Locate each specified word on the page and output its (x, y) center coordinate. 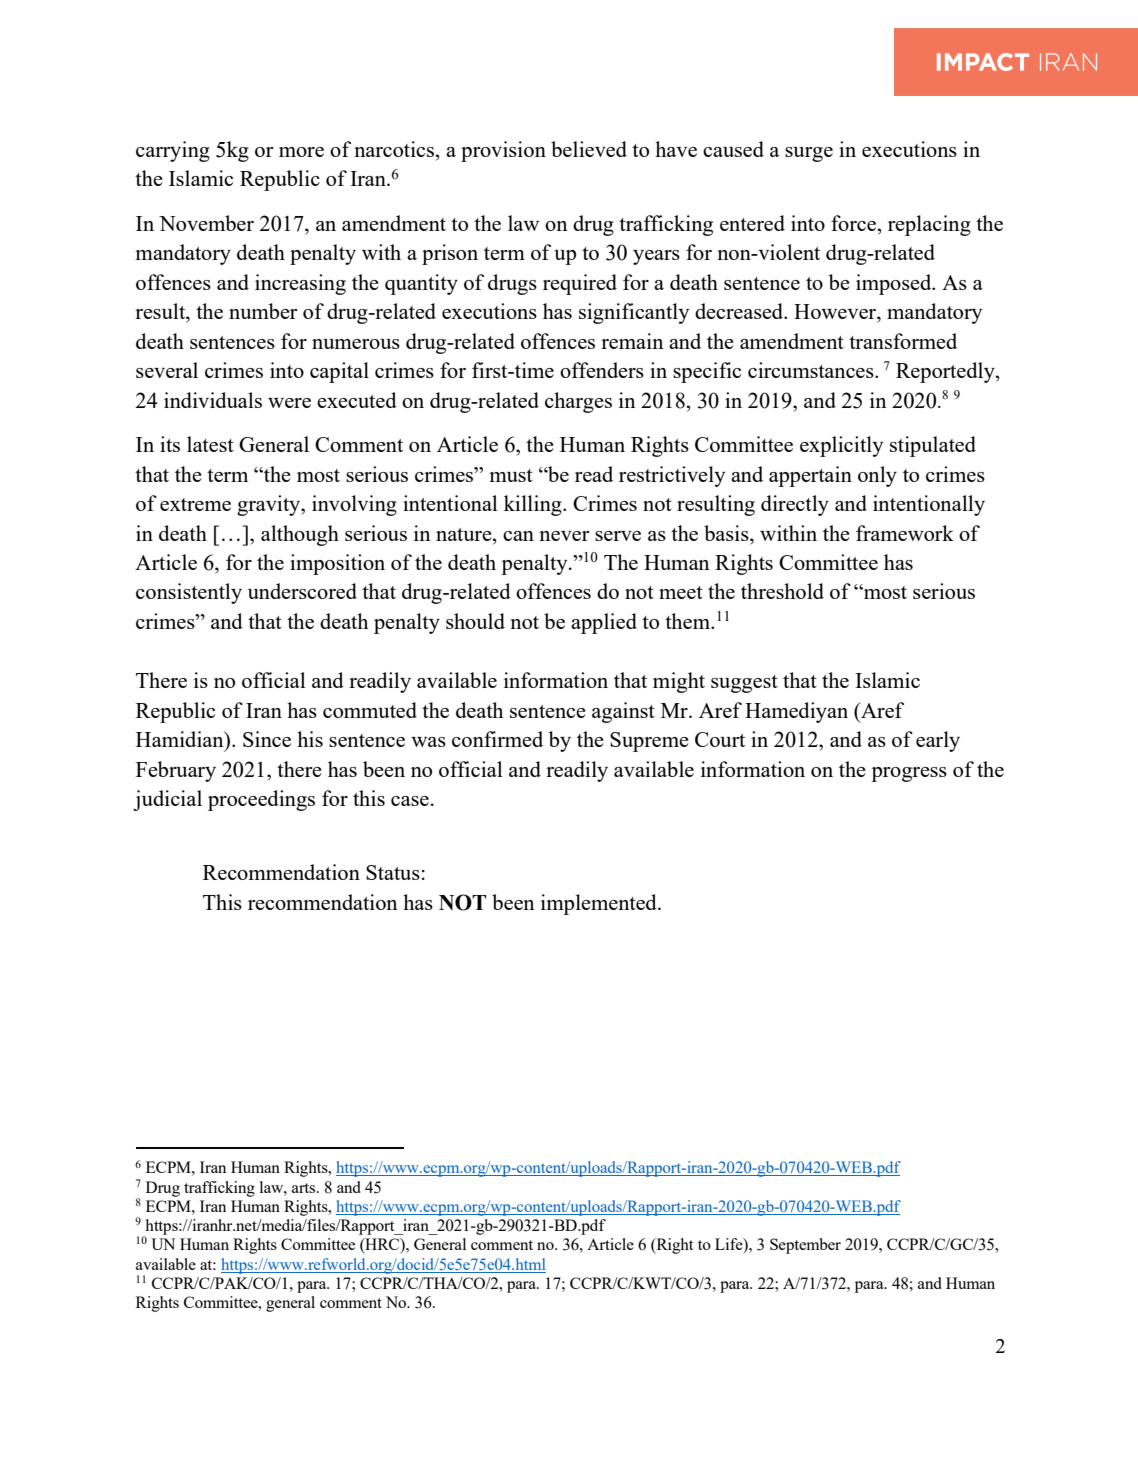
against (623, 712)
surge (809, 154)
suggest (744, 684)
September (805, 1246)
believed (589, 149)
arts (305, 1188)
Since (267, 739)
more (301, 152)
